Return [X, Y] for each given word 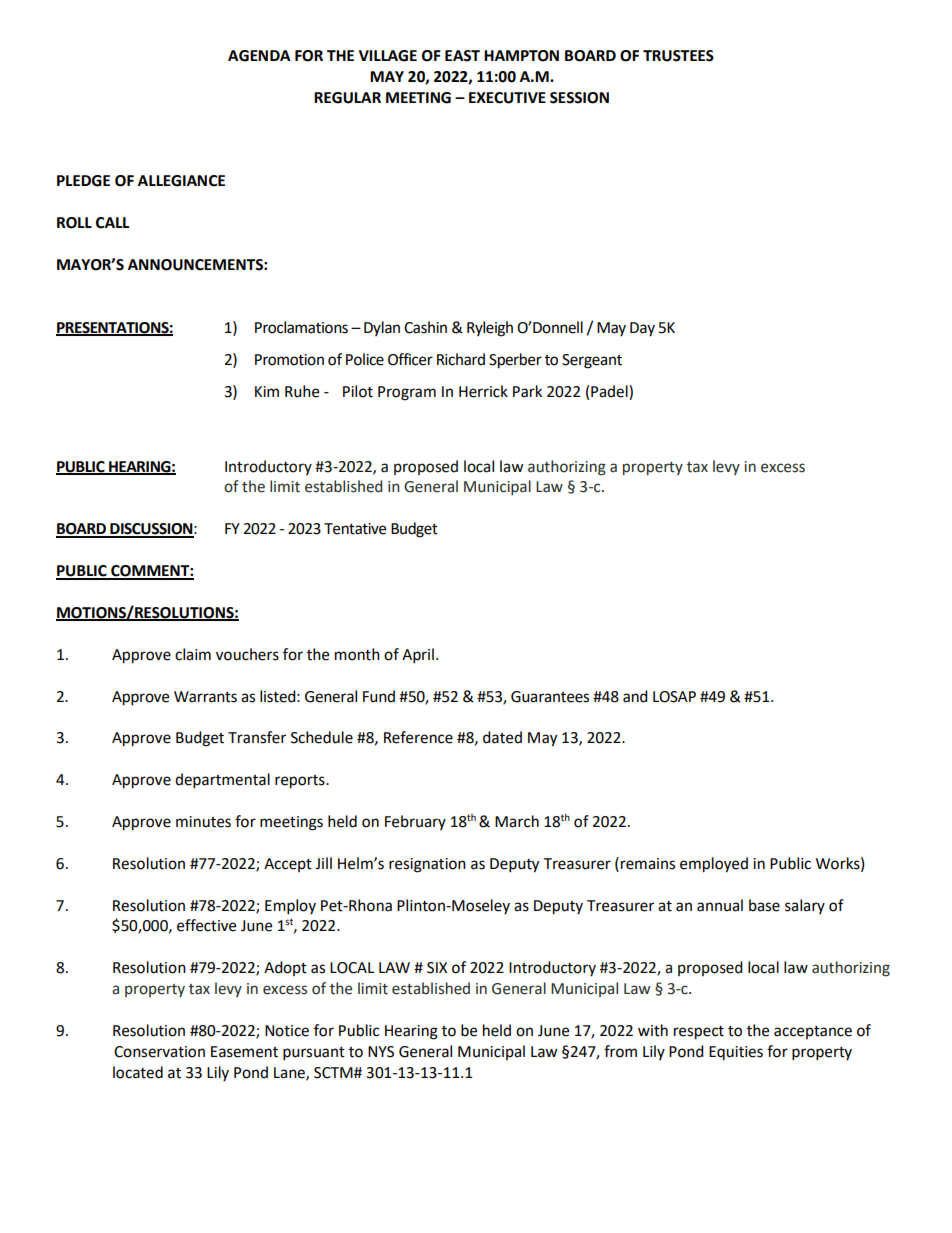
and [635, 696]
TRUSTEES [678, 56]
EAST [462, 56]
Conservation [159, 1052]
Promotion [289, 360]
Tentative [355, 529]
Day [642, 329]
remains [648, 864]
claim [193, 654]
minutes [203, 822]
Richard [461, 359]
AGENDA [259, 56]
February [415, 822]
